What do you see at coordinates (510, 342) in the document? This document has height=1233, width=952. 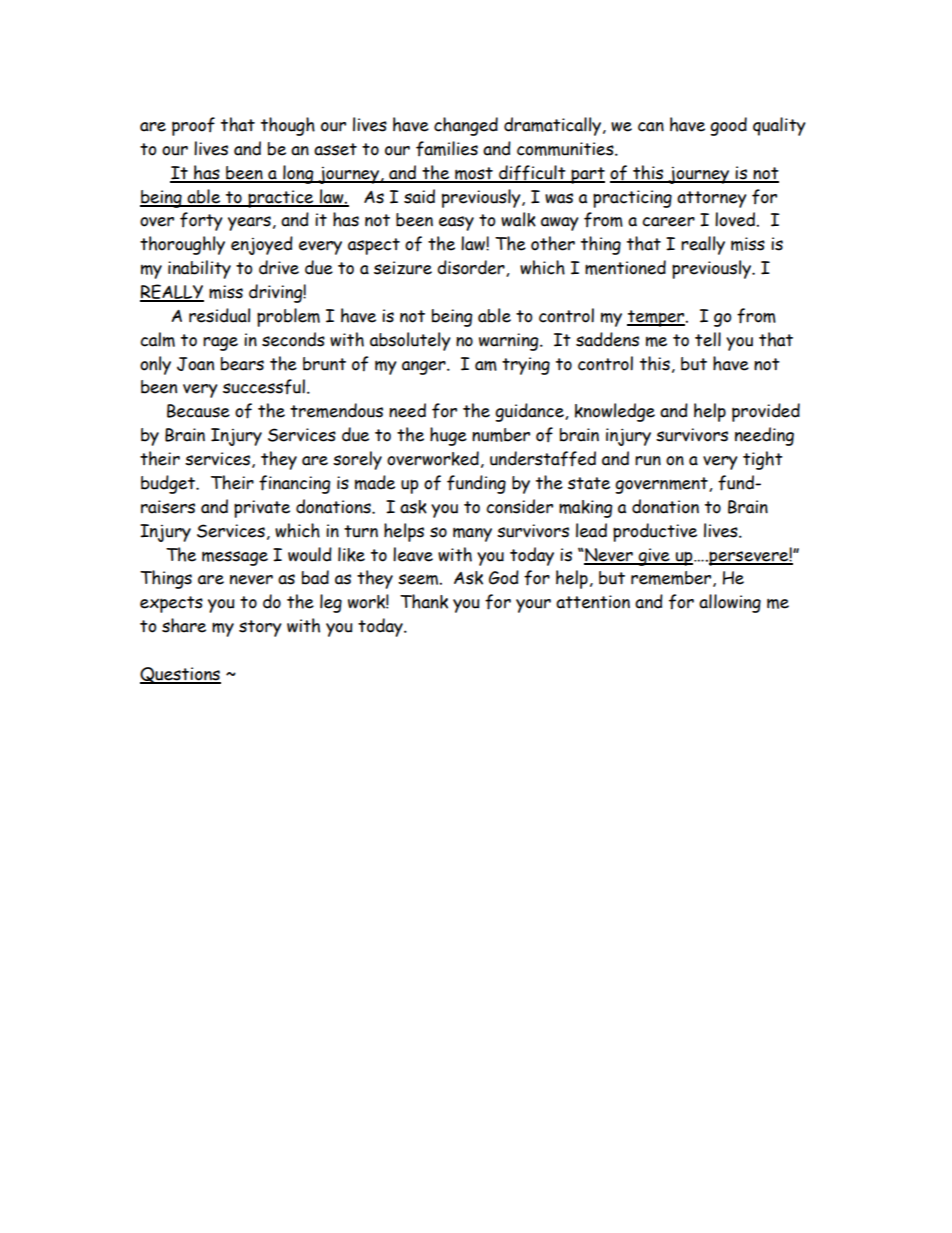 I see `warning` at bounding box center [510, 342].
